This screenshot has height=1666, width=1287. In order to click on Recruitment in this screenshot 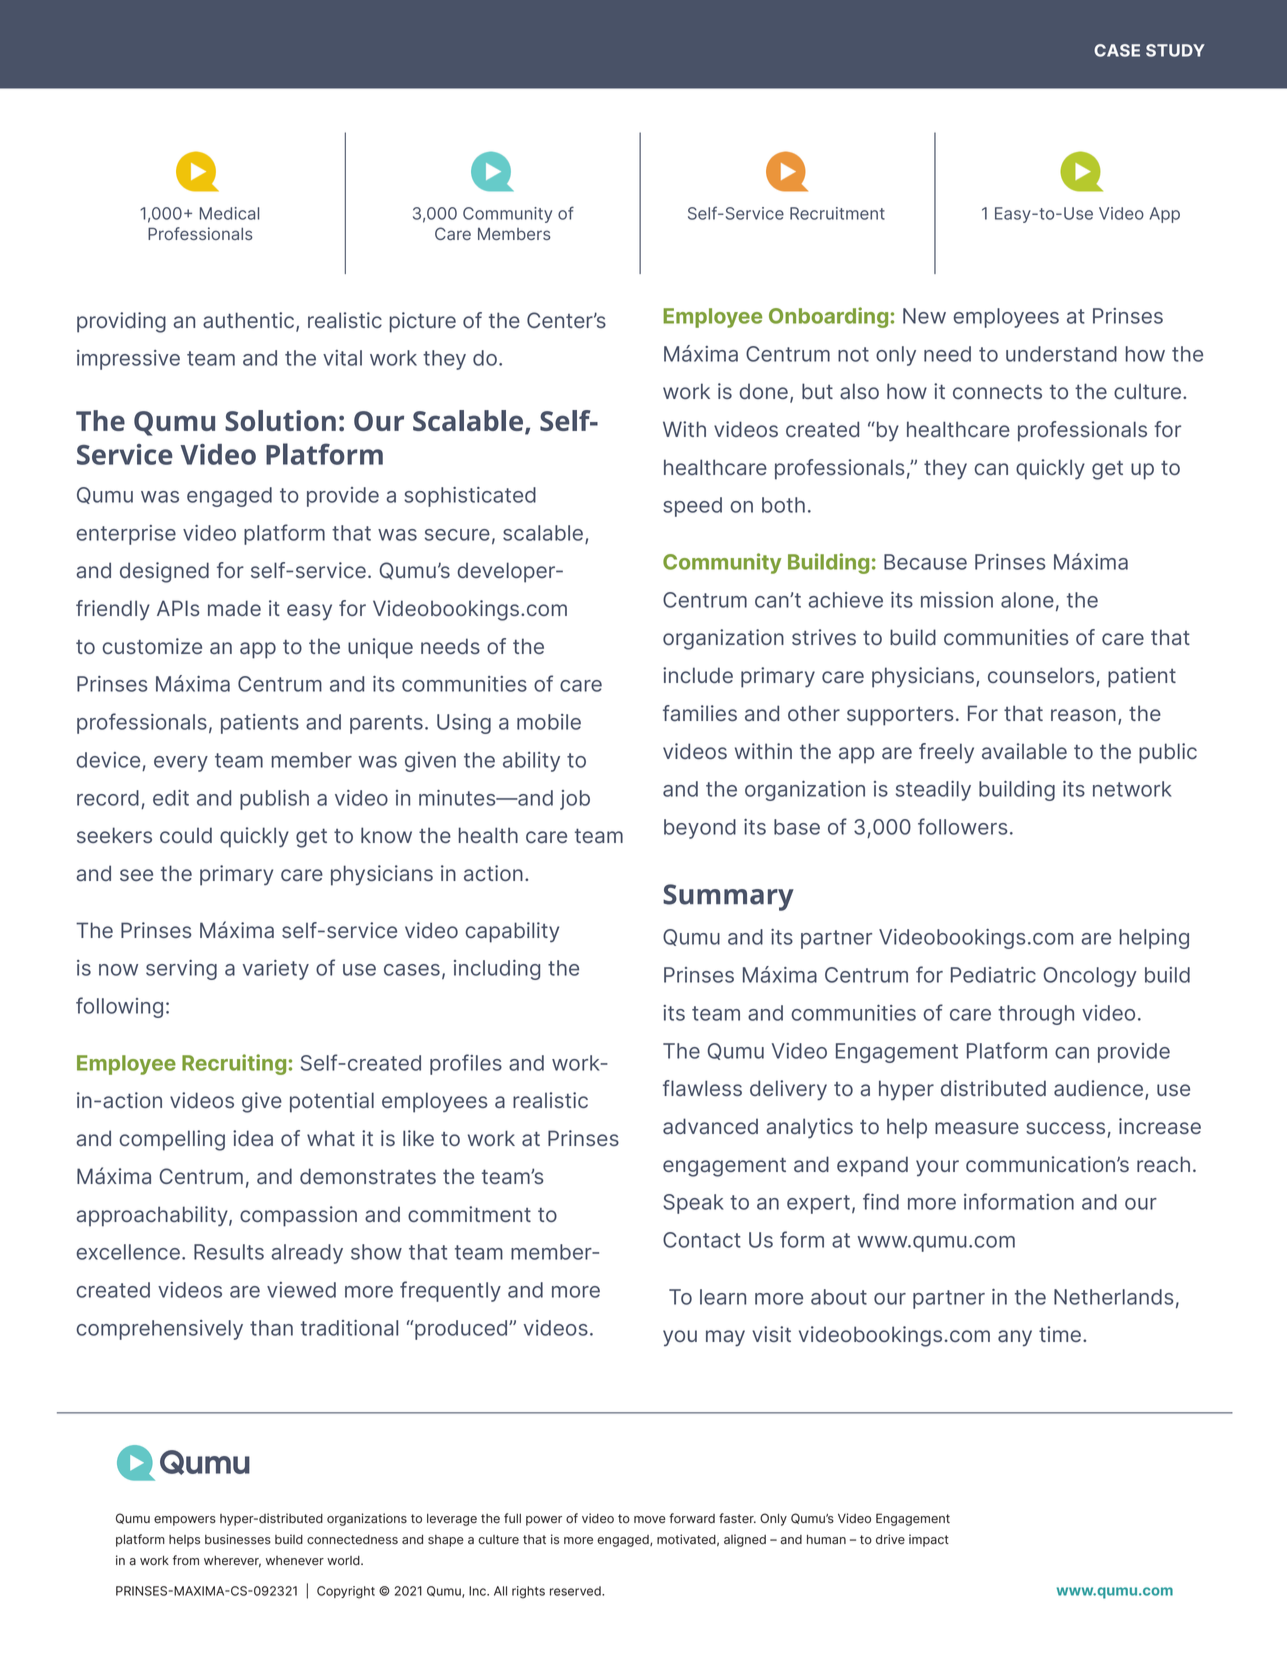, I will do `click(837, 213)`.
